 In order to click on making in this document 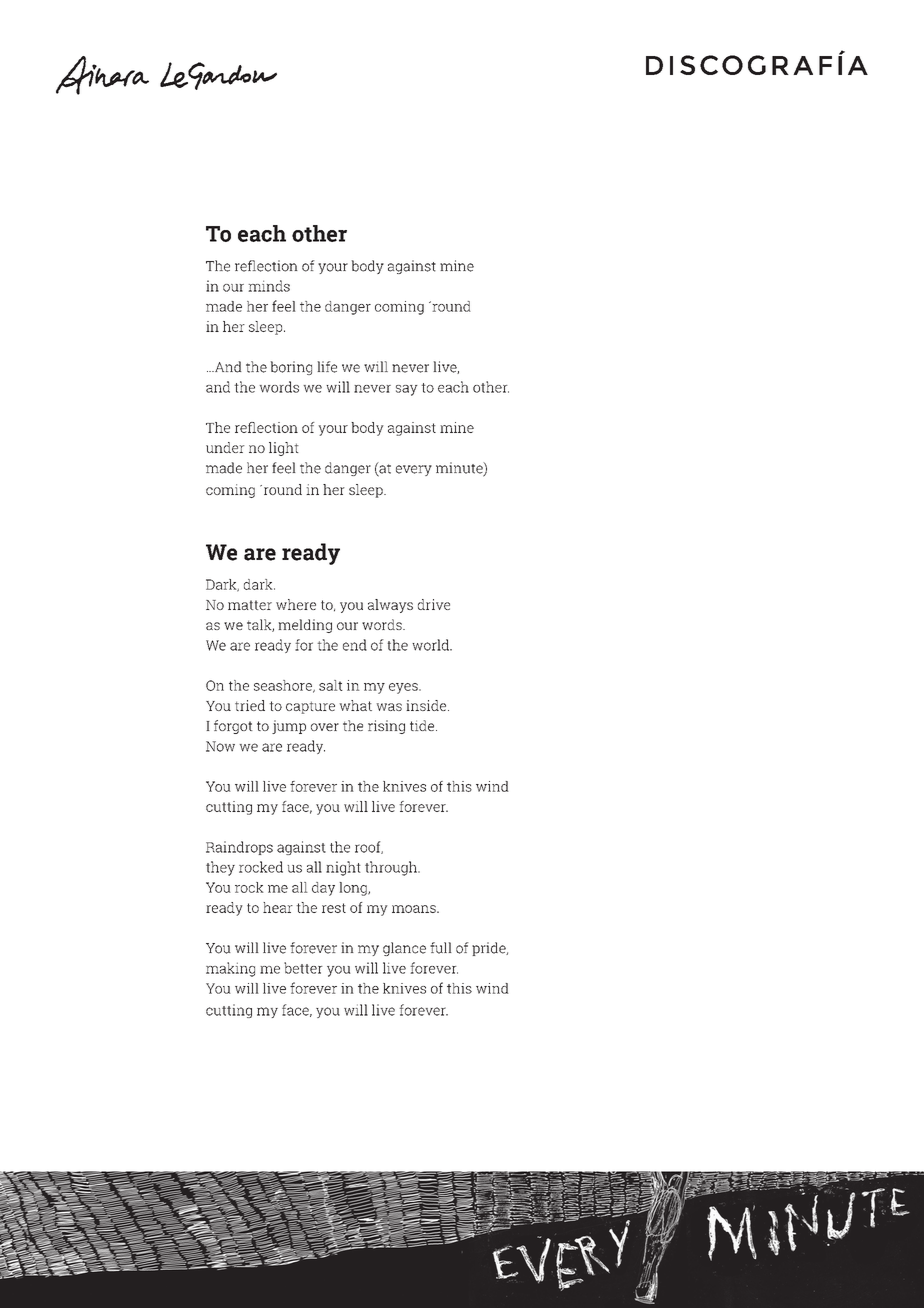, I will do `click(230, 969)`.
